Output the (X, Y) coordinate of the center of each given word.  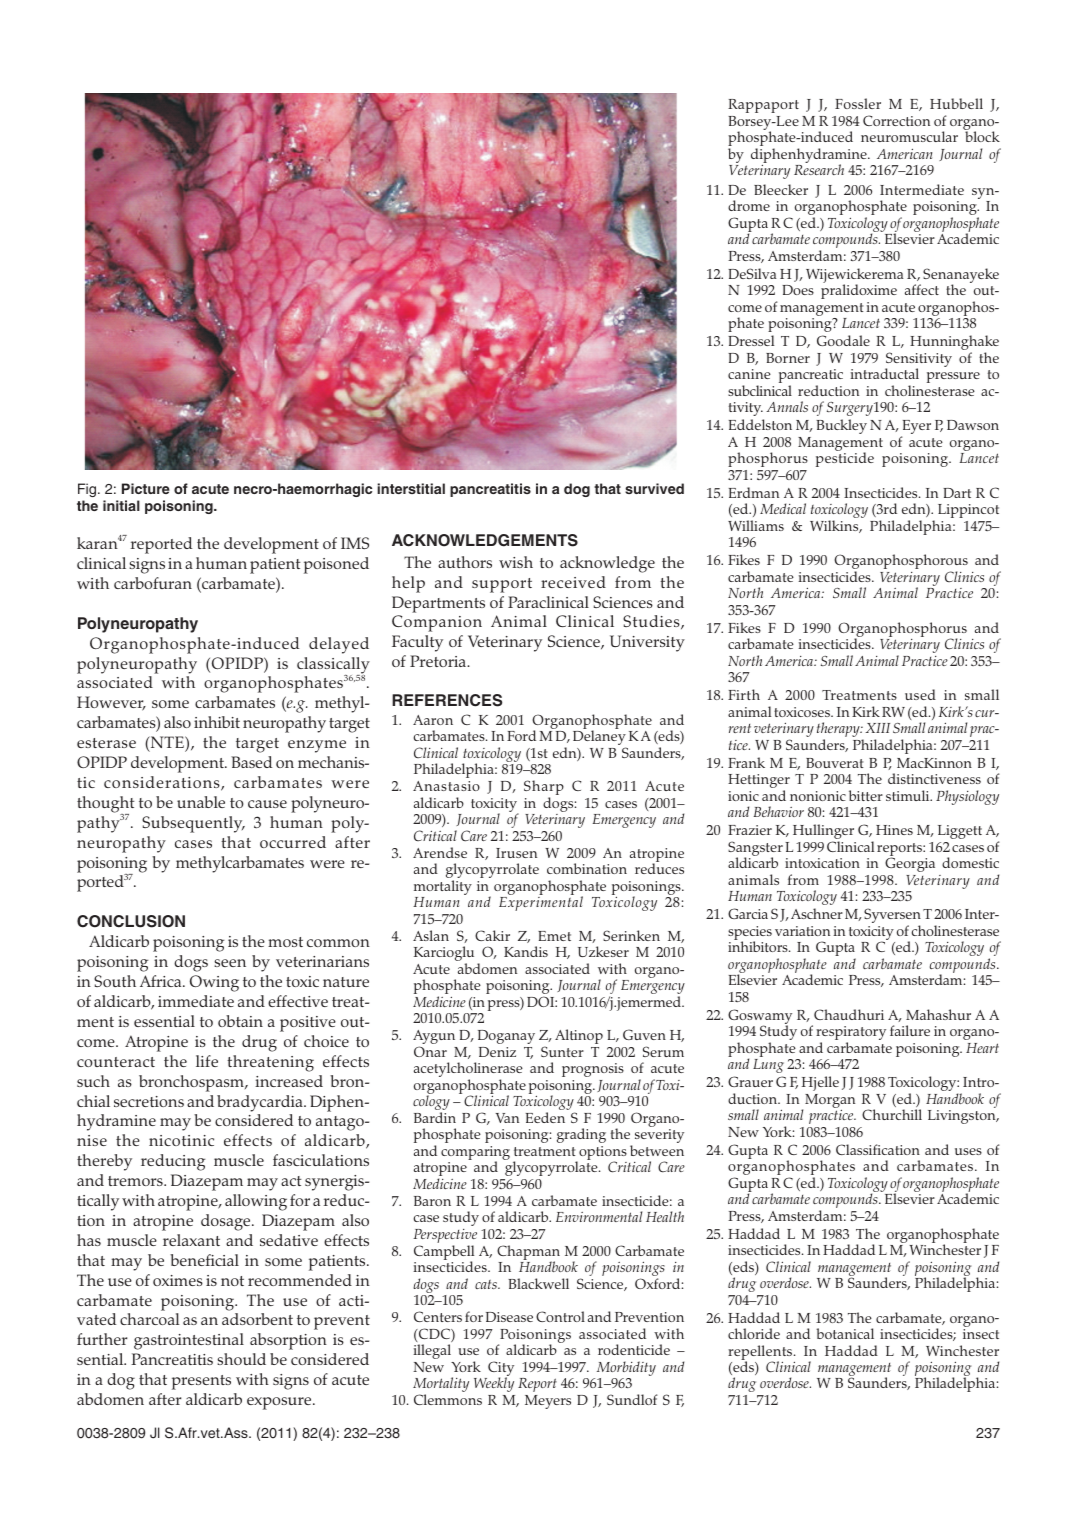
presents (201, 1382)
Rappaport (763, 106)
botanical (845, 1333)
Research (819, 169)
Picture (146, 488)
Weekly (494, 1384)
